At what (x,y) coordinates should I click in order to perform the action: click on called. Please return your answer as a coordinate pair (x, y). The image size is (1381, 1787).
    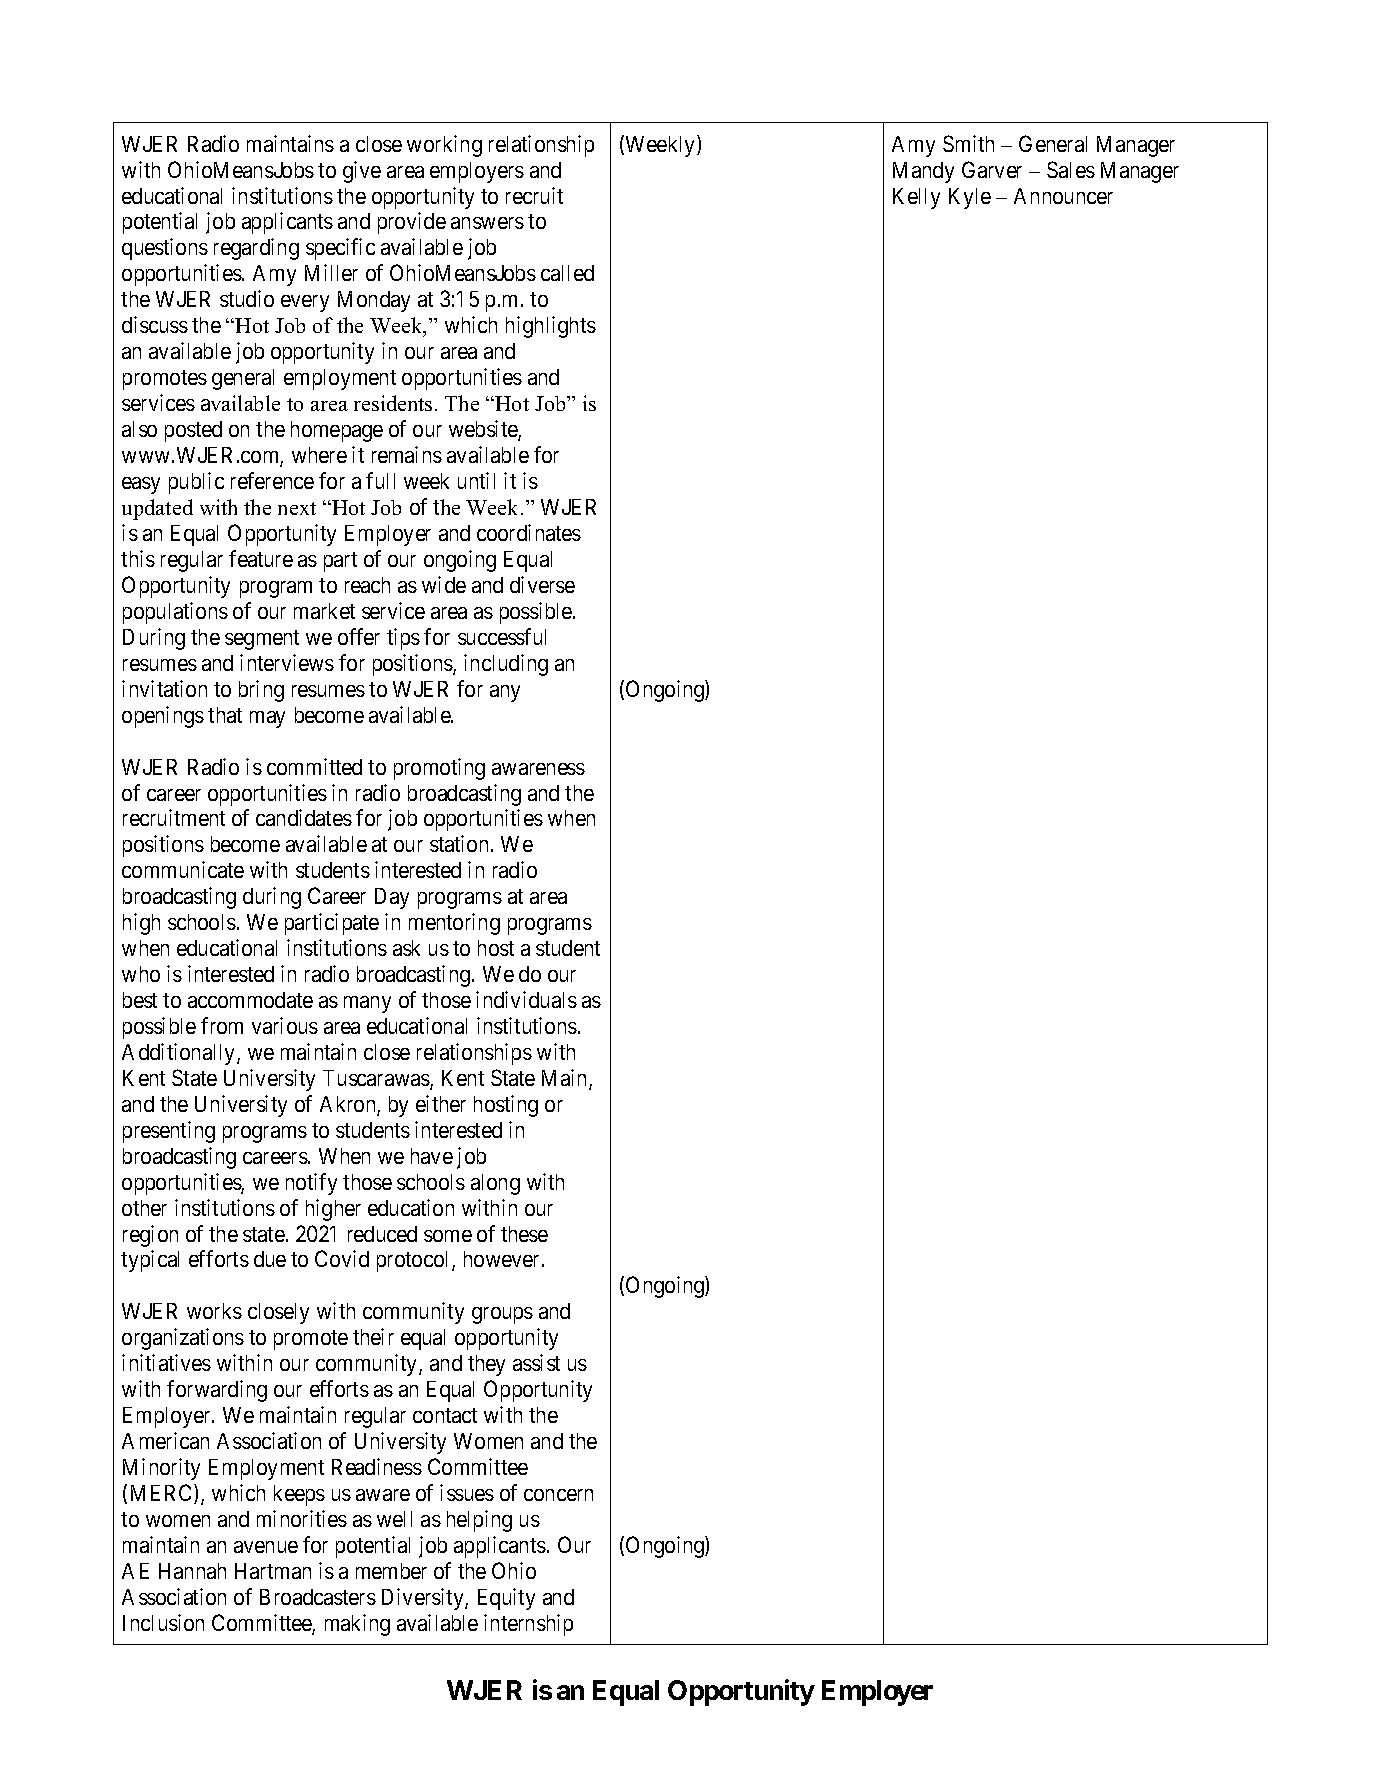
    Looking at the image, I should click on (567, 273).
